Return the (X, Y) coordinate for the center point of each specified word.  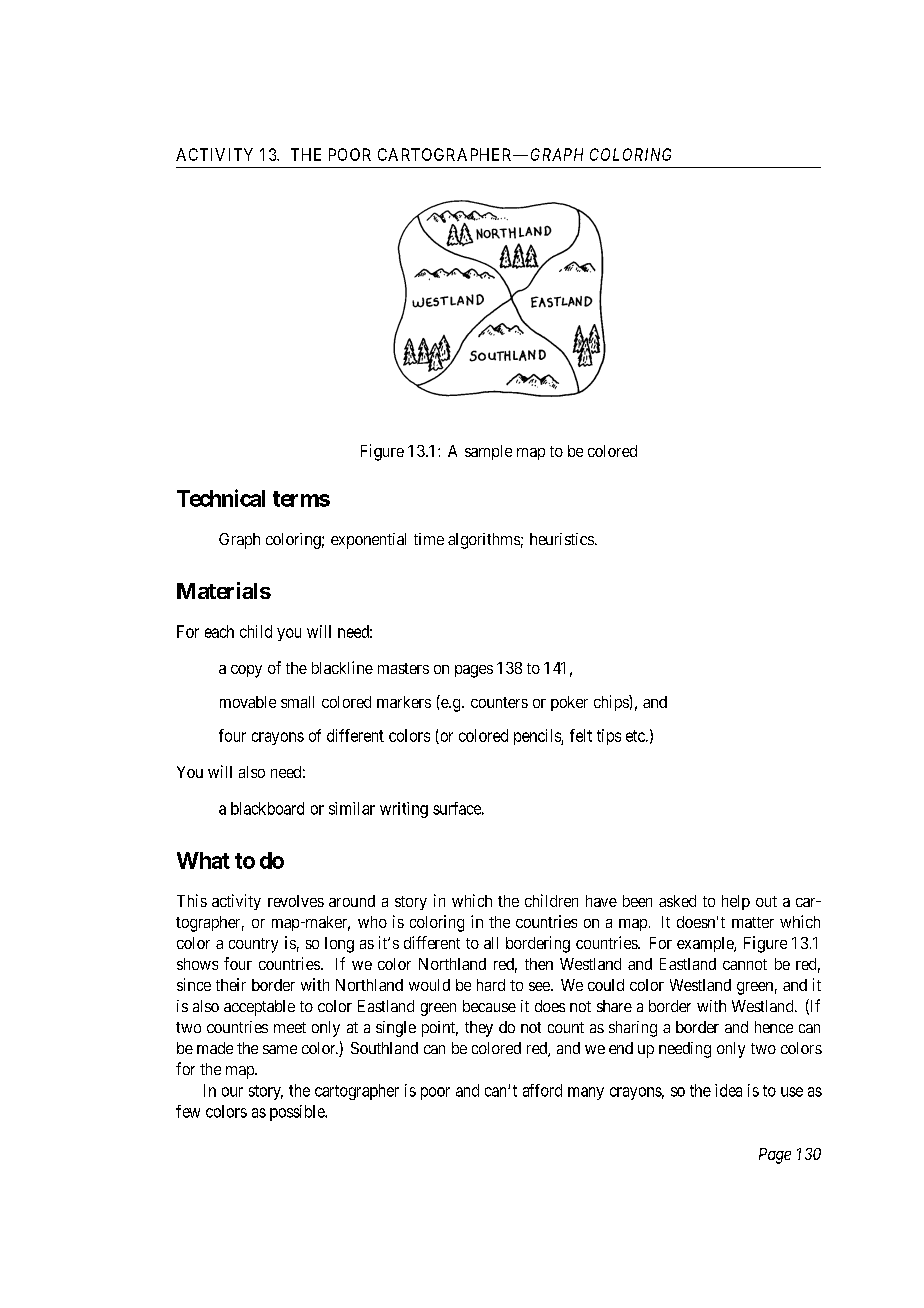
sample (488, 452)
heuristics (562, 539)
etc (636, 736)
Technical (221, 498)
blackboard (267, 808)
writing (404, 810)
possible (298, 1113)
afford (542, 1090)
